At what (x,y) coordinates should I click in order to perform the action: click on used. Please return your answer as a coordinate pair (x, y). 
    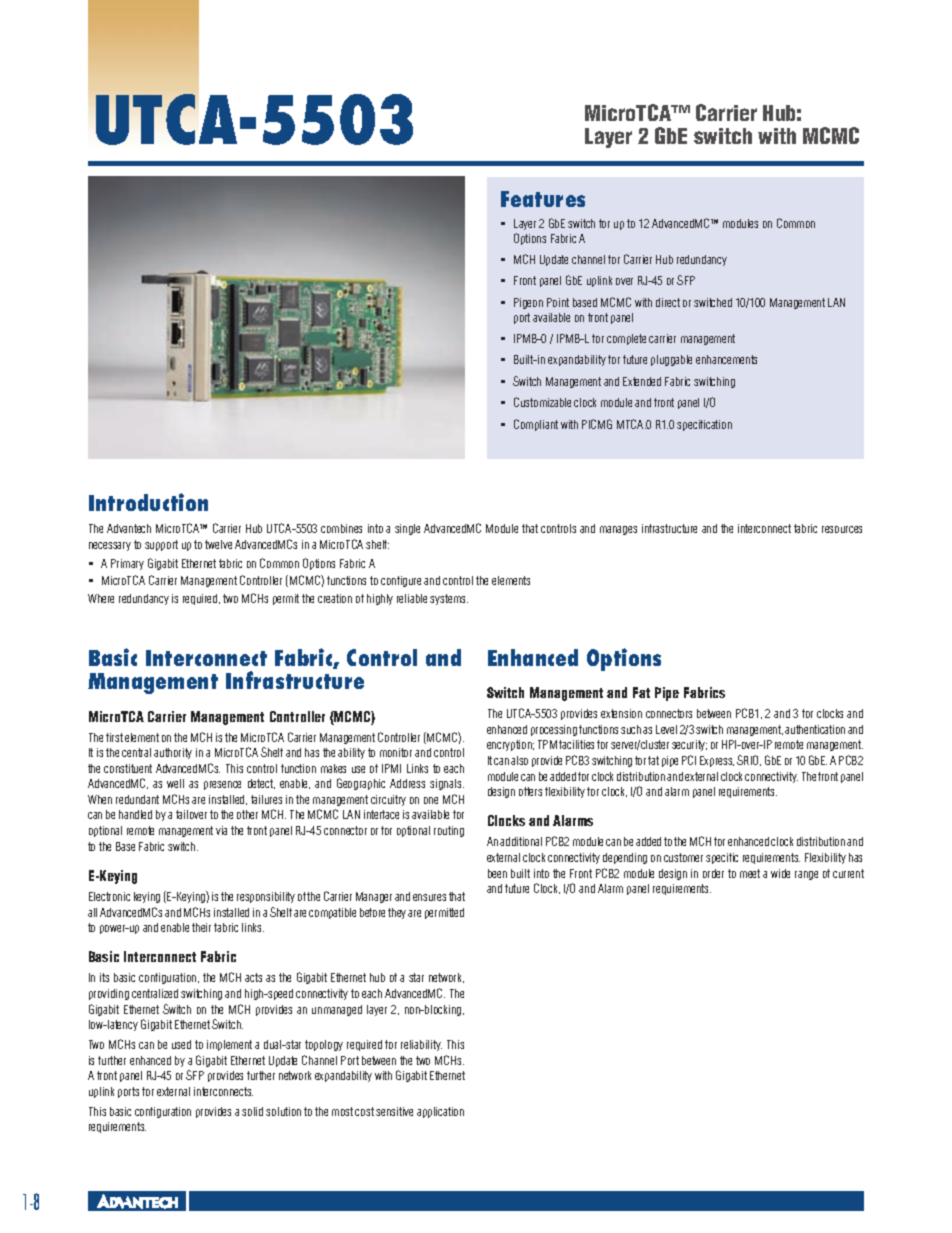
    Looking at the image, I should click on (181, 1044).
